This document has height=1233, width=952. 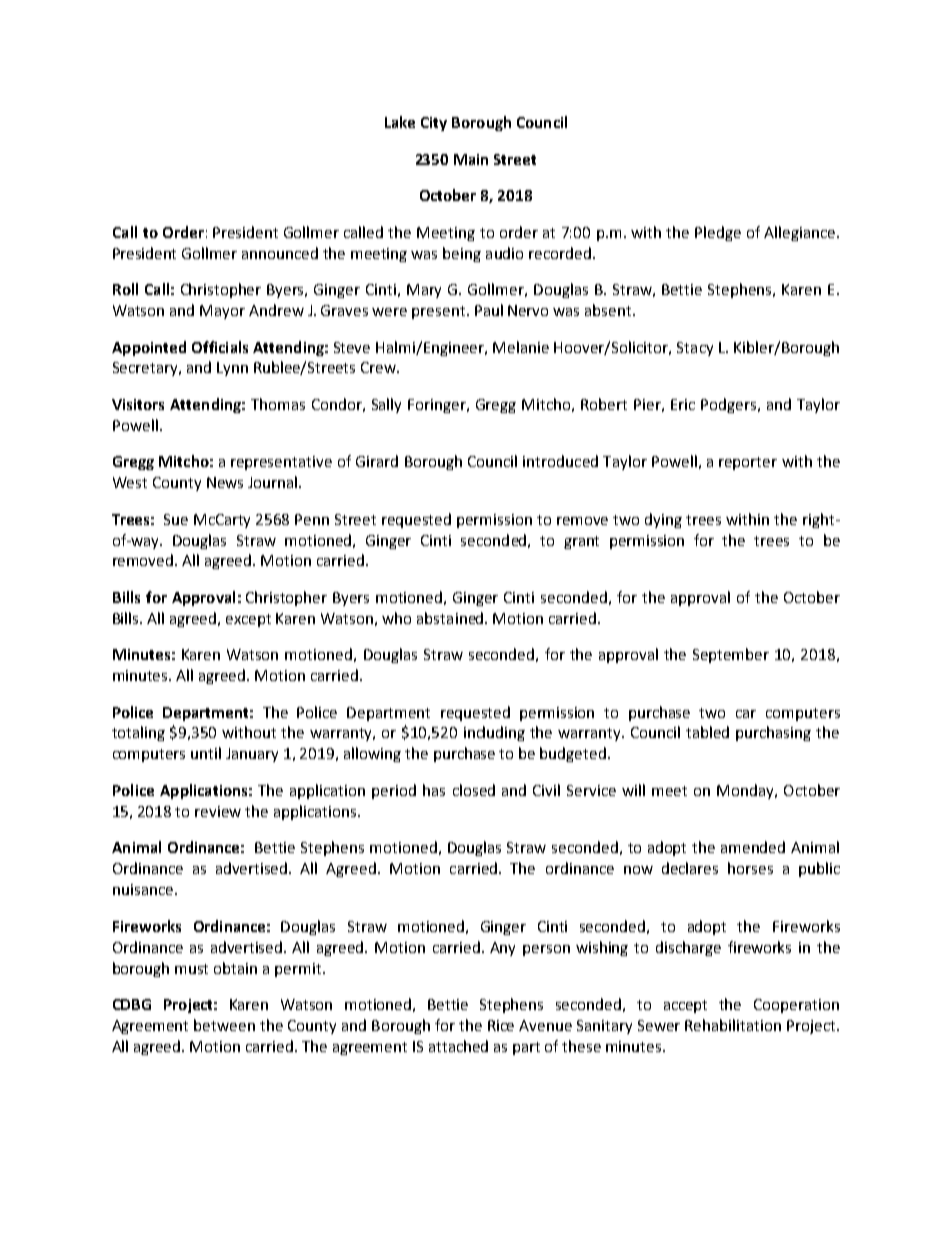 I want to click on abstained, so click(x=451, y=618).
